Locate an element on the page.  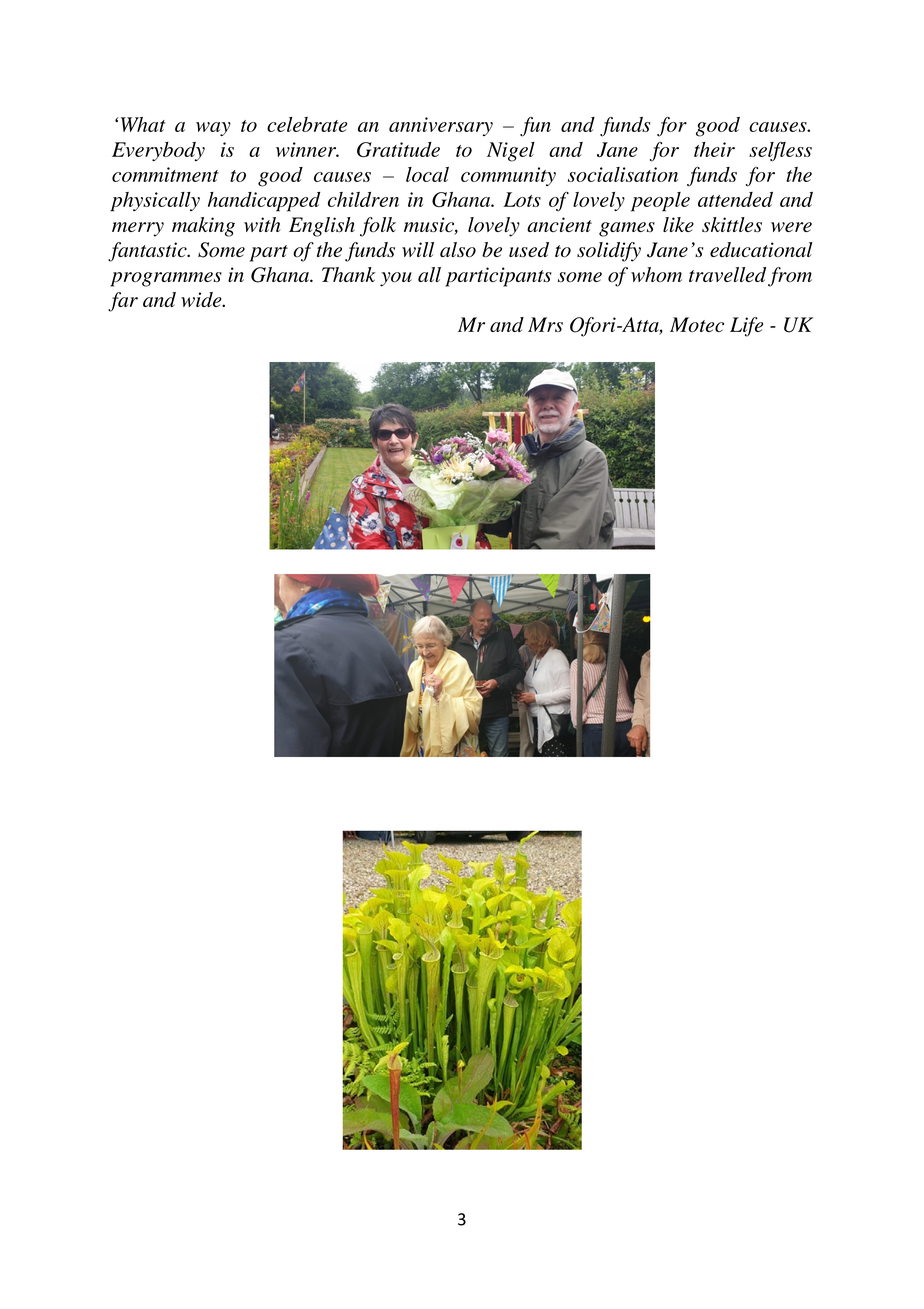
wide is located at coordinates (202, 299).
